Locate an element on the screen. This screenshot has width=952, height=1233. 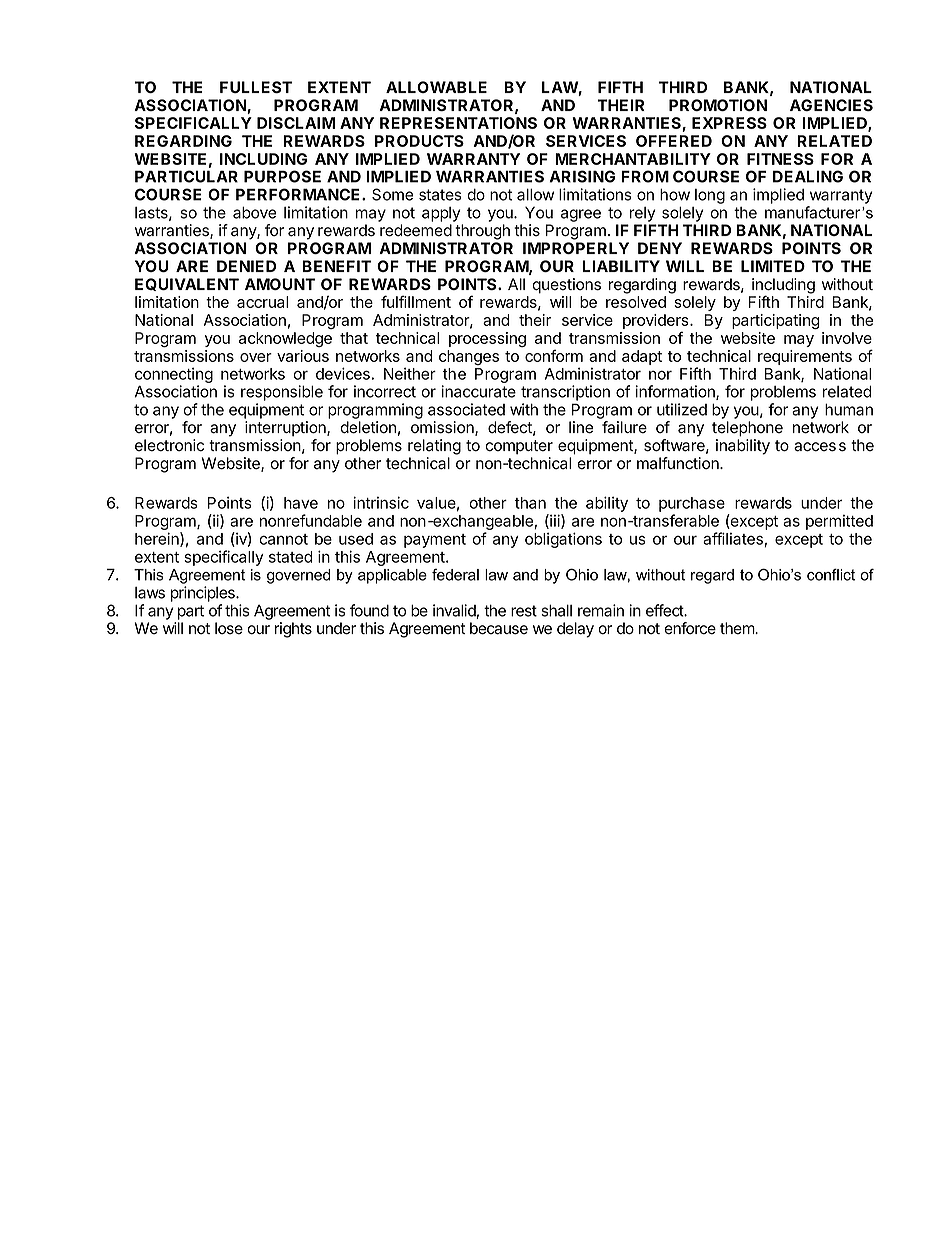
changes is located at coordinates (469, 357).
